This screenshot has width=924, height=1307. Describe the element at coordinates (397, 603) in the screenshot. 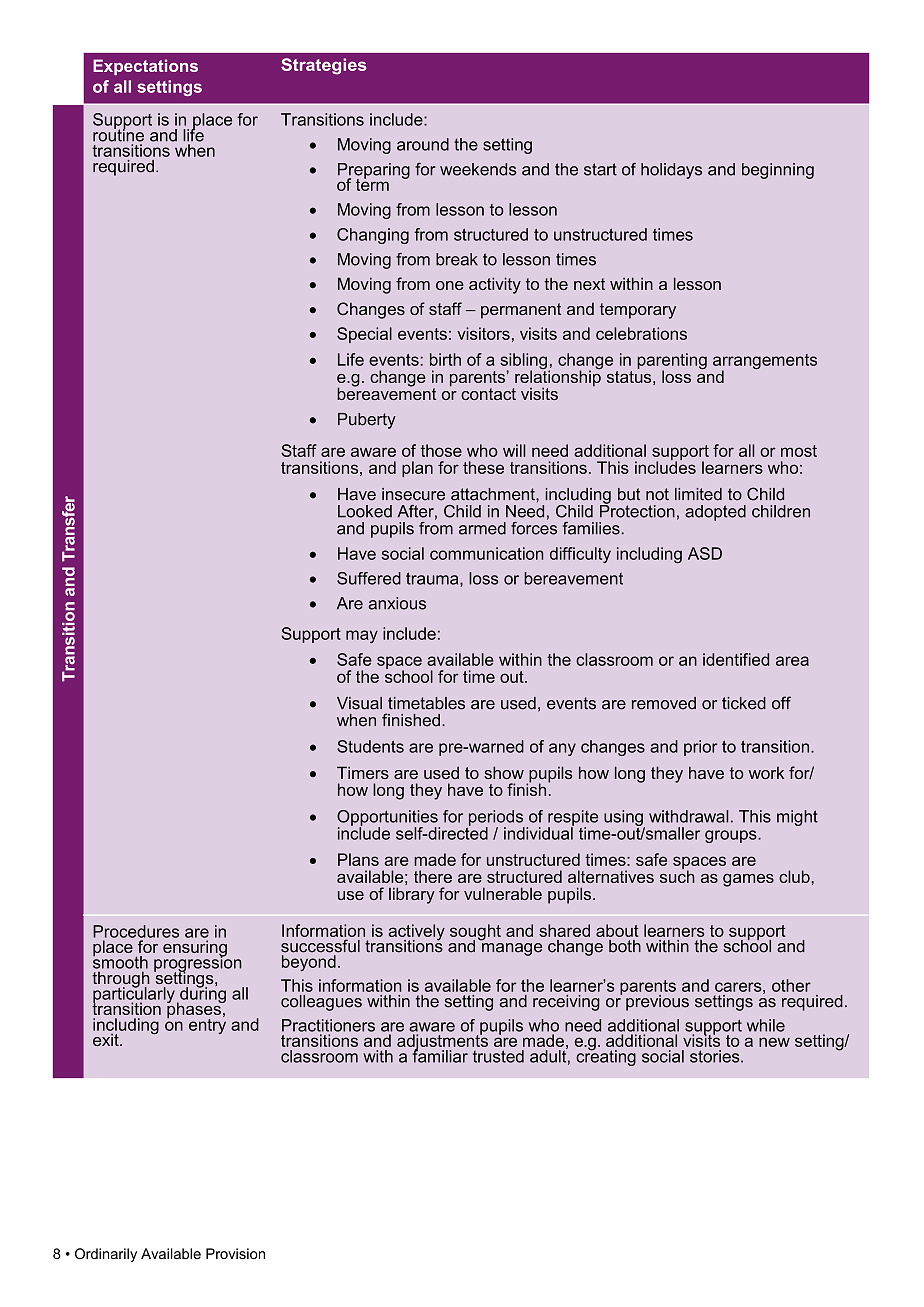

I see `anxious` at that location.
